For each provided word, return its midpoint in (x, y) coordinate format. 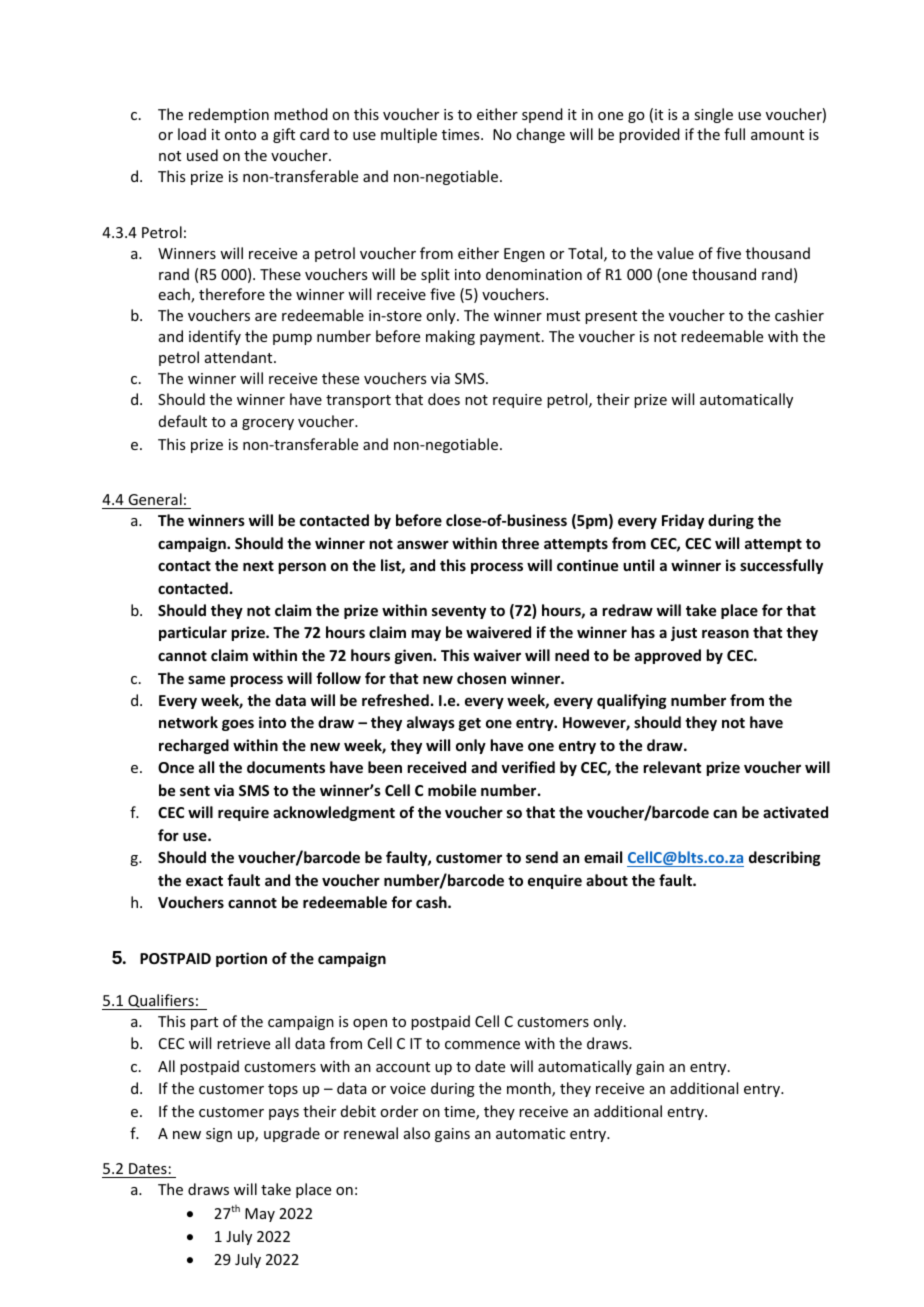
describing (785, 858)
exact (204, 881)
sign (219, 1135)
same (206, 679)
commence (482, 1045)
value (675, 253)
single (713, 115)
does (444, 399)
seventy (459, 612)
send (542, 857)
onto (240, 135)
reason (725, 633)
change (540, 135)
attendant (240, 357)
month (530, 1089)
